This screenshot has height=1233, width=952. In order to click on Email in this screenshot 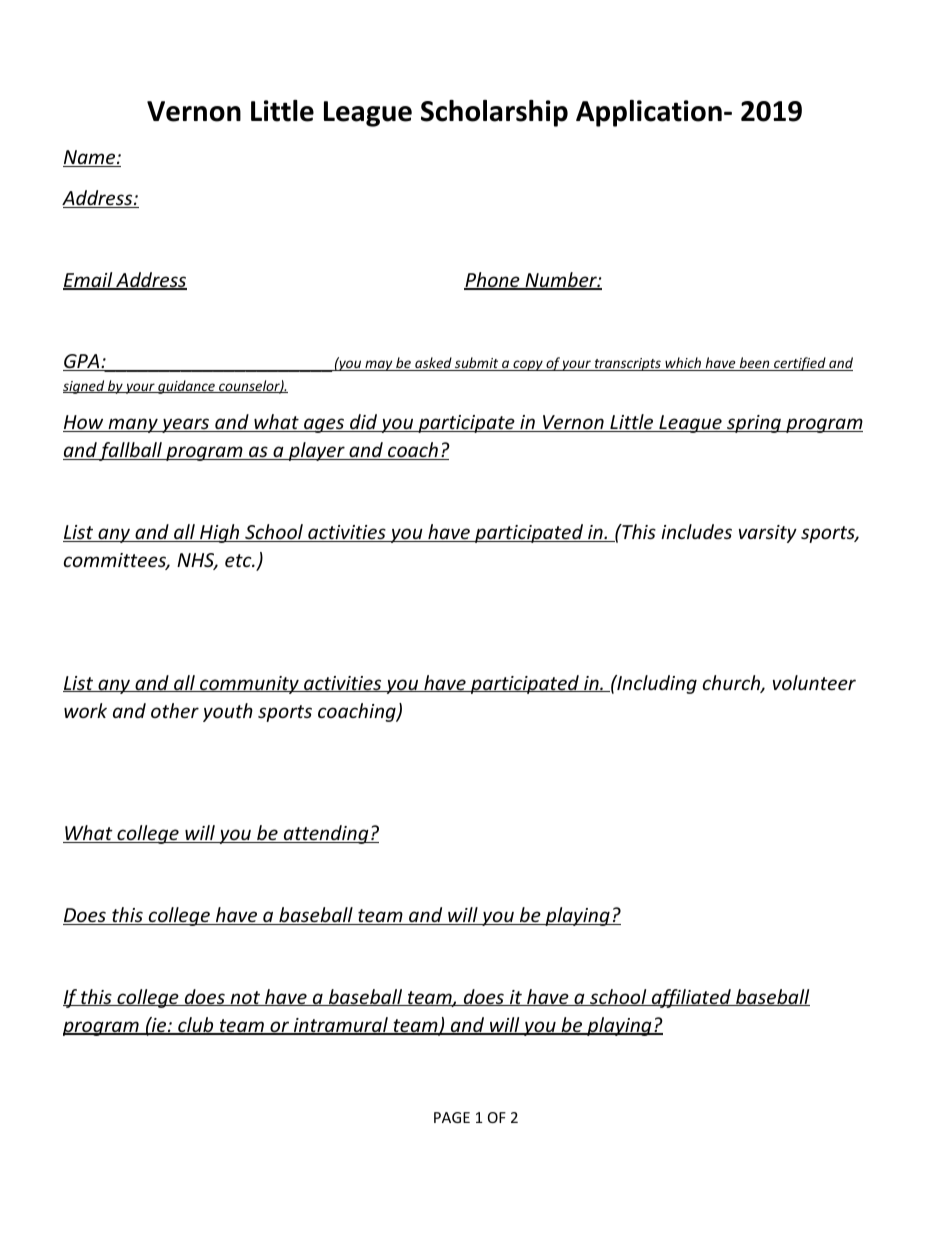, I will do `click(89, 281)`.
